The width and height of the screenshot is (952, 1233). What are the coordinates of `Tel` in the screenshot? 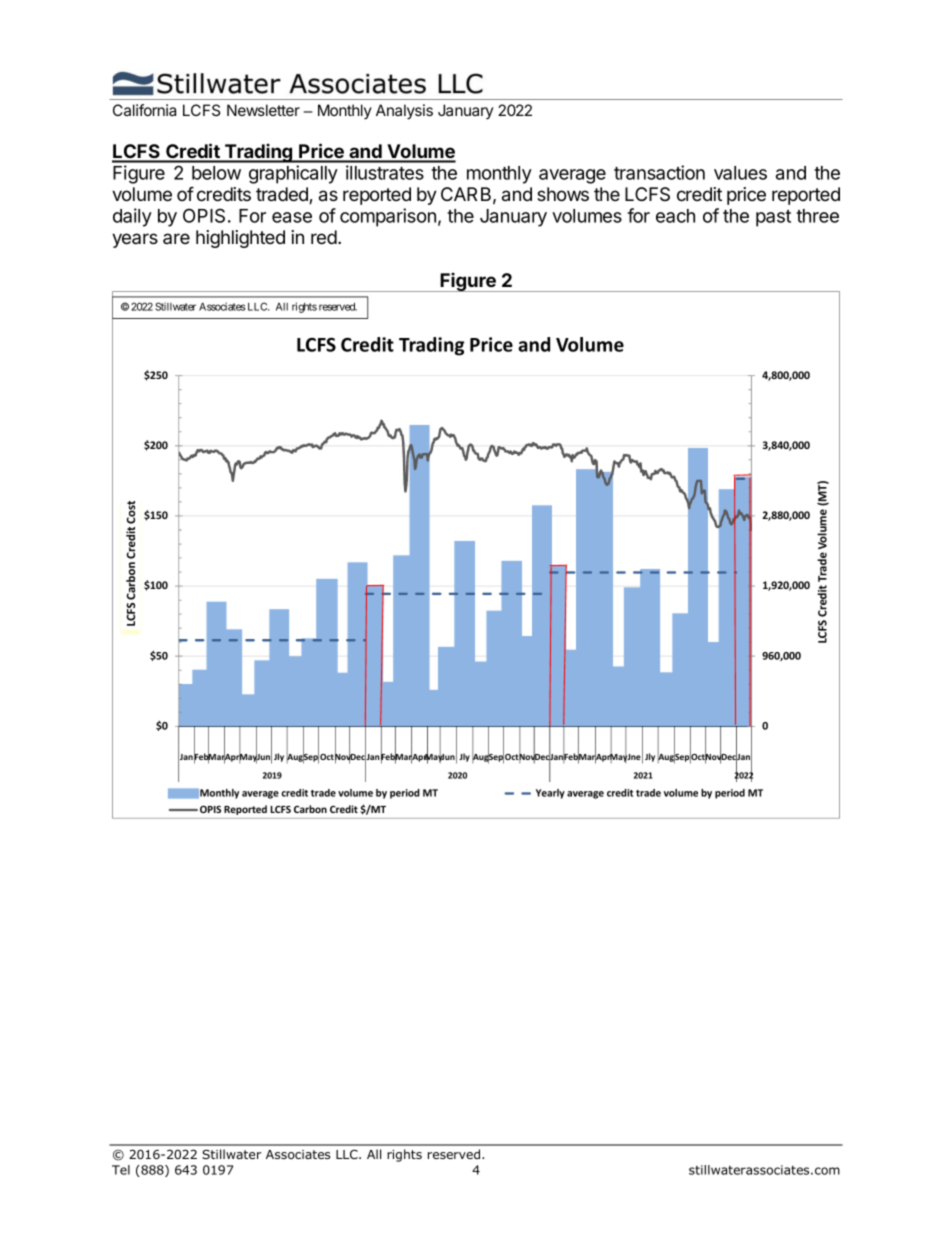 It's located at (121, 1170).
